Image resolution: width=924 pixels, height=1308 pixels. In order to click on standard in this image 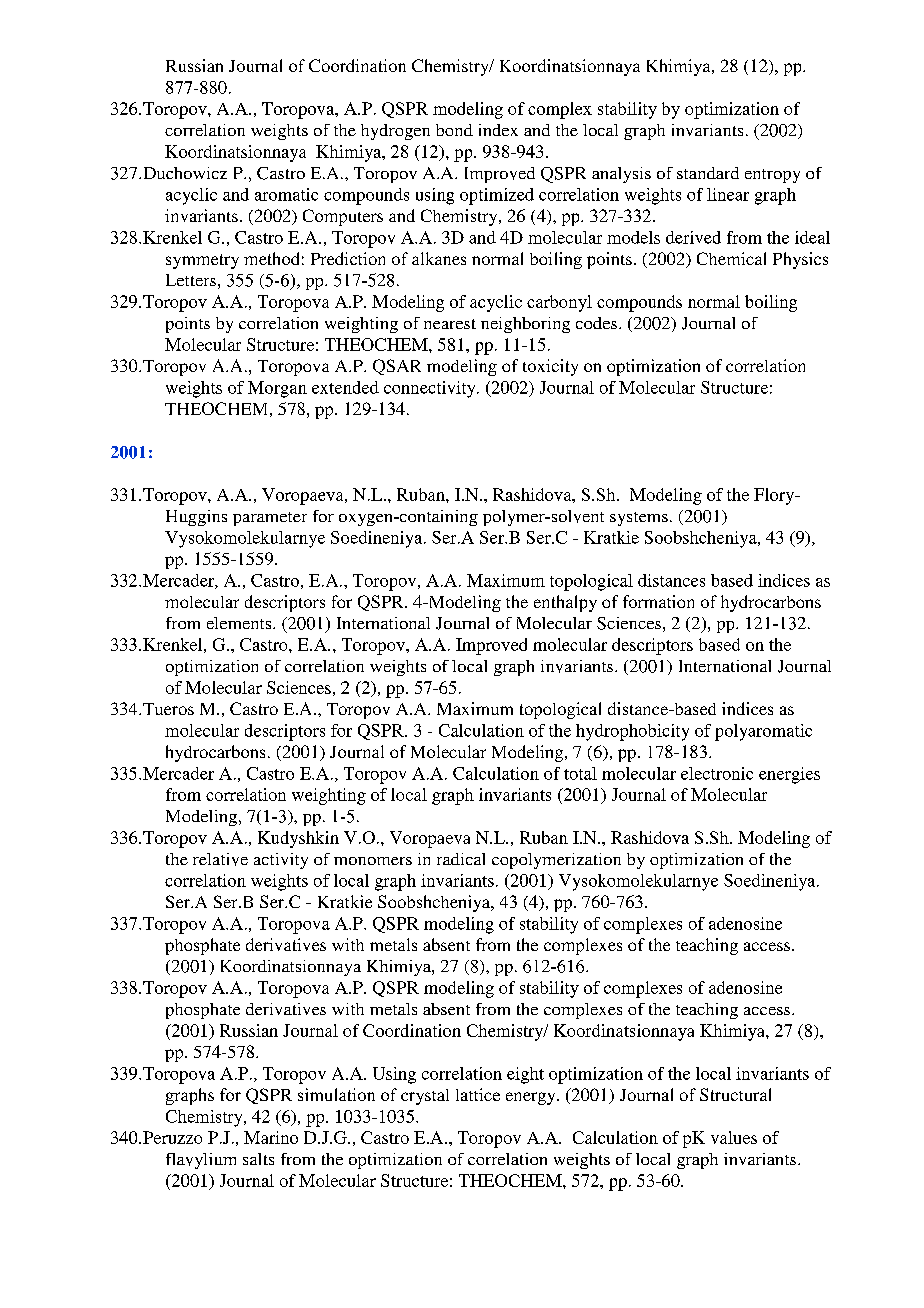, I will do `click(708, 173)`.
